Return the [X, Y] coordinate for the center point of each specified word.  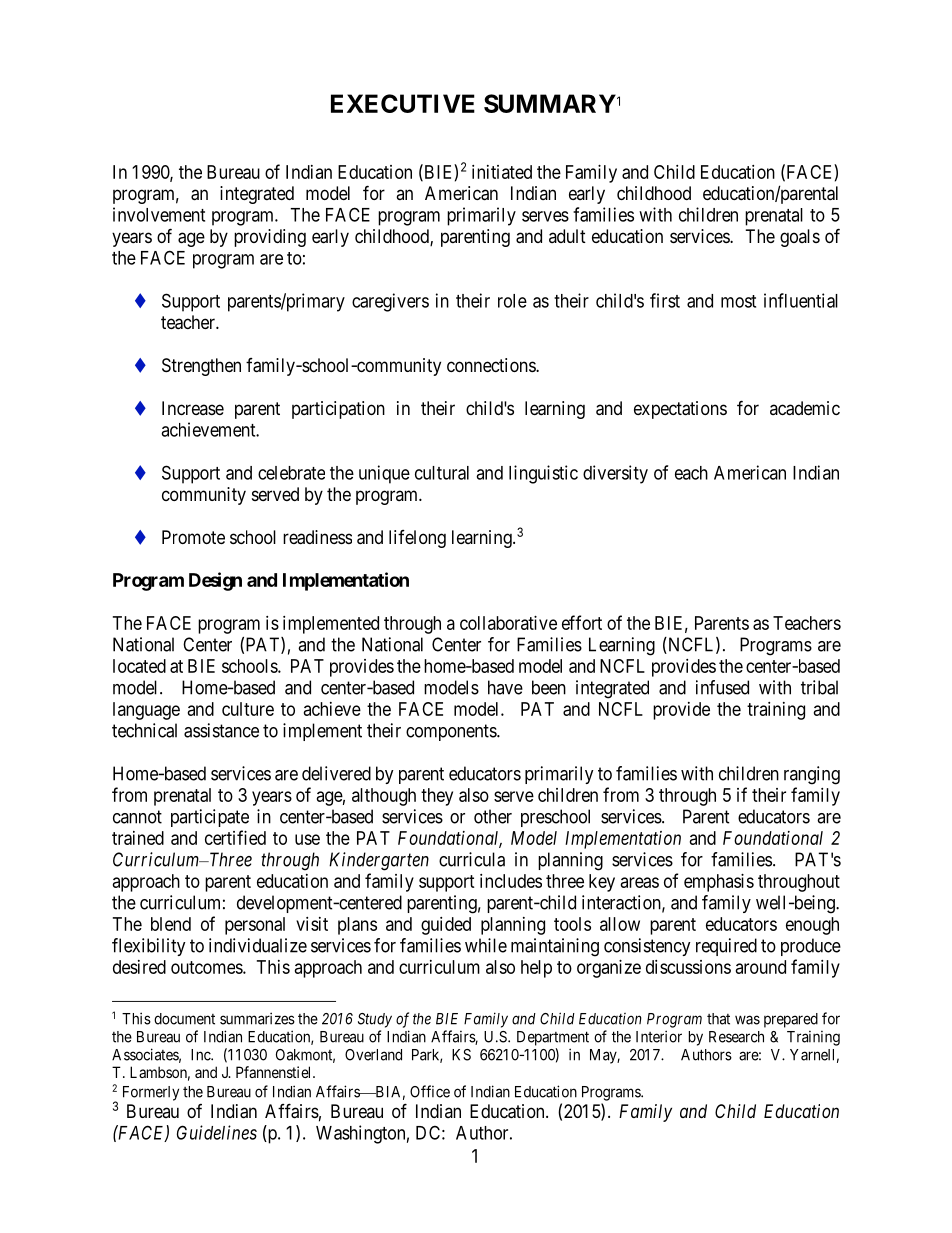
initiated [502, 172]
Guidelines [217, 1132]
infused [722, 687]
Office [430, 1091]
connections [492, 365]
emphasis [719, 883]
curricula [472, 859]
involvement [159, 214]
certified [235, 837]
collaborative [508, 623]
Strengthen [201, 367]
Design [215, 581]
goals [800, 238]
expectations [680, 410]
